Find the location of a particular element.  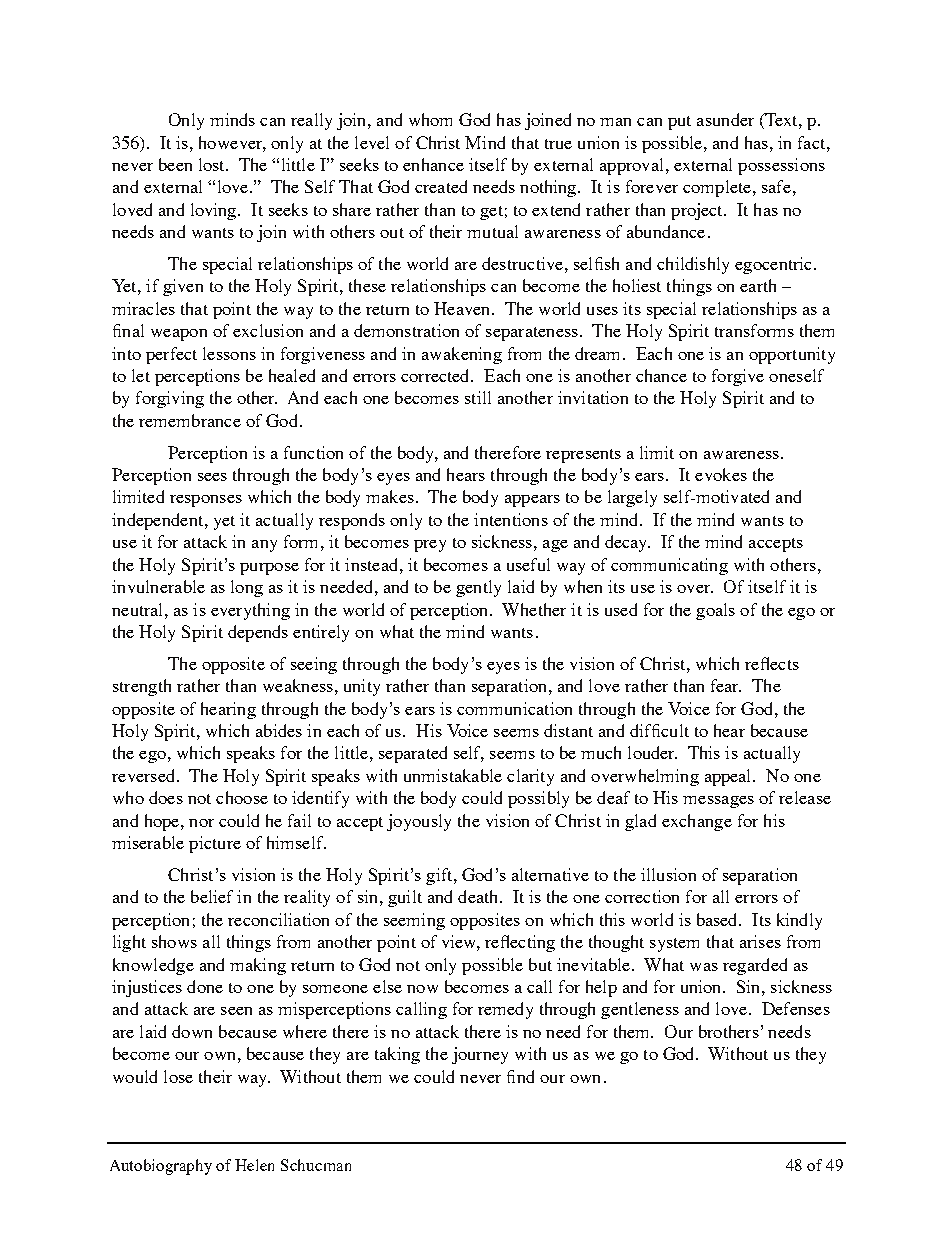

asunder is located at coordinates (725, 119).
